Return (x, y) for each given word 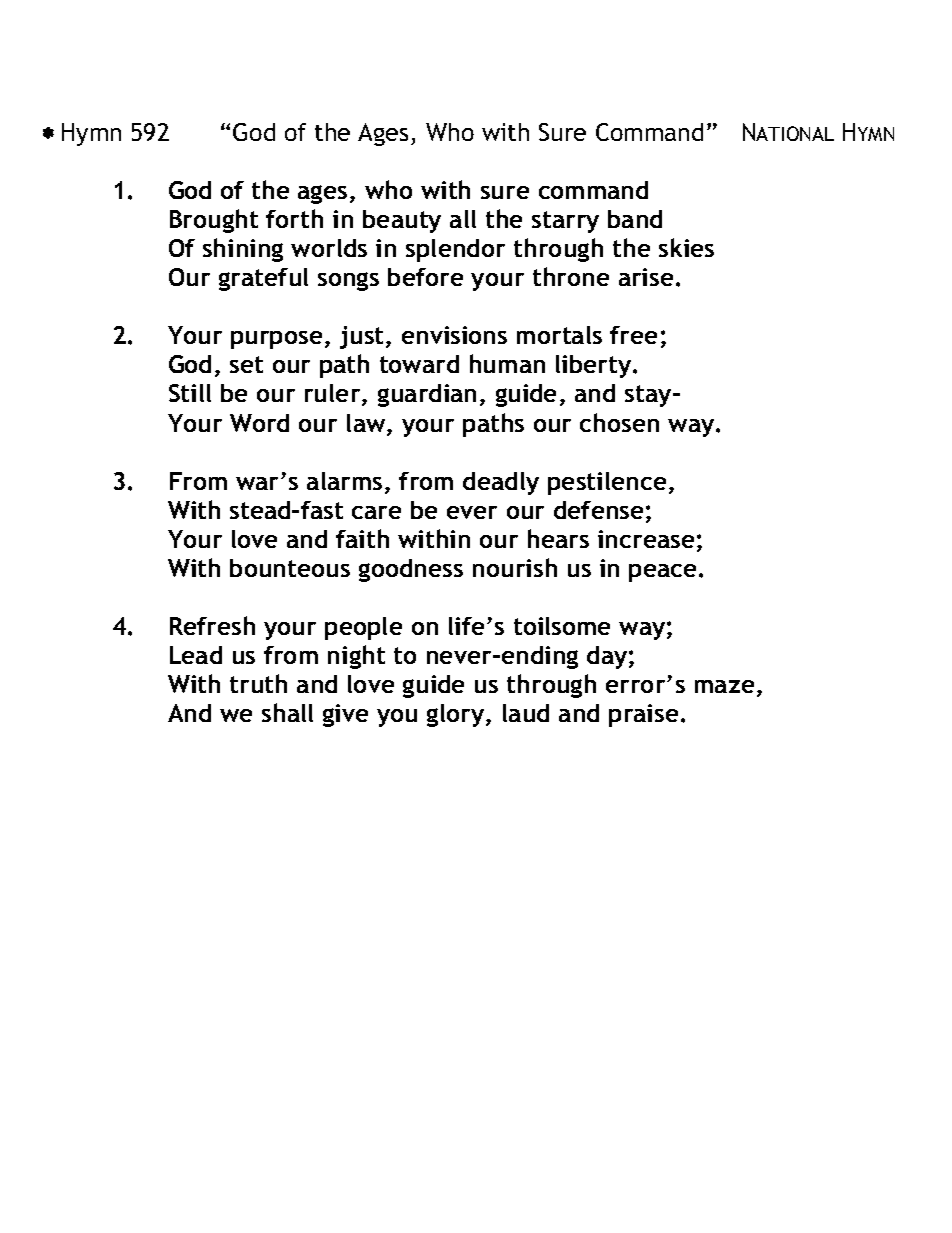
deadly (501, 483)
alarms (344, 481)
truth (258, 683)
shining (243, 250)
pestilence (607, 483)
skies (686, 247)
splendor (455, 250)
